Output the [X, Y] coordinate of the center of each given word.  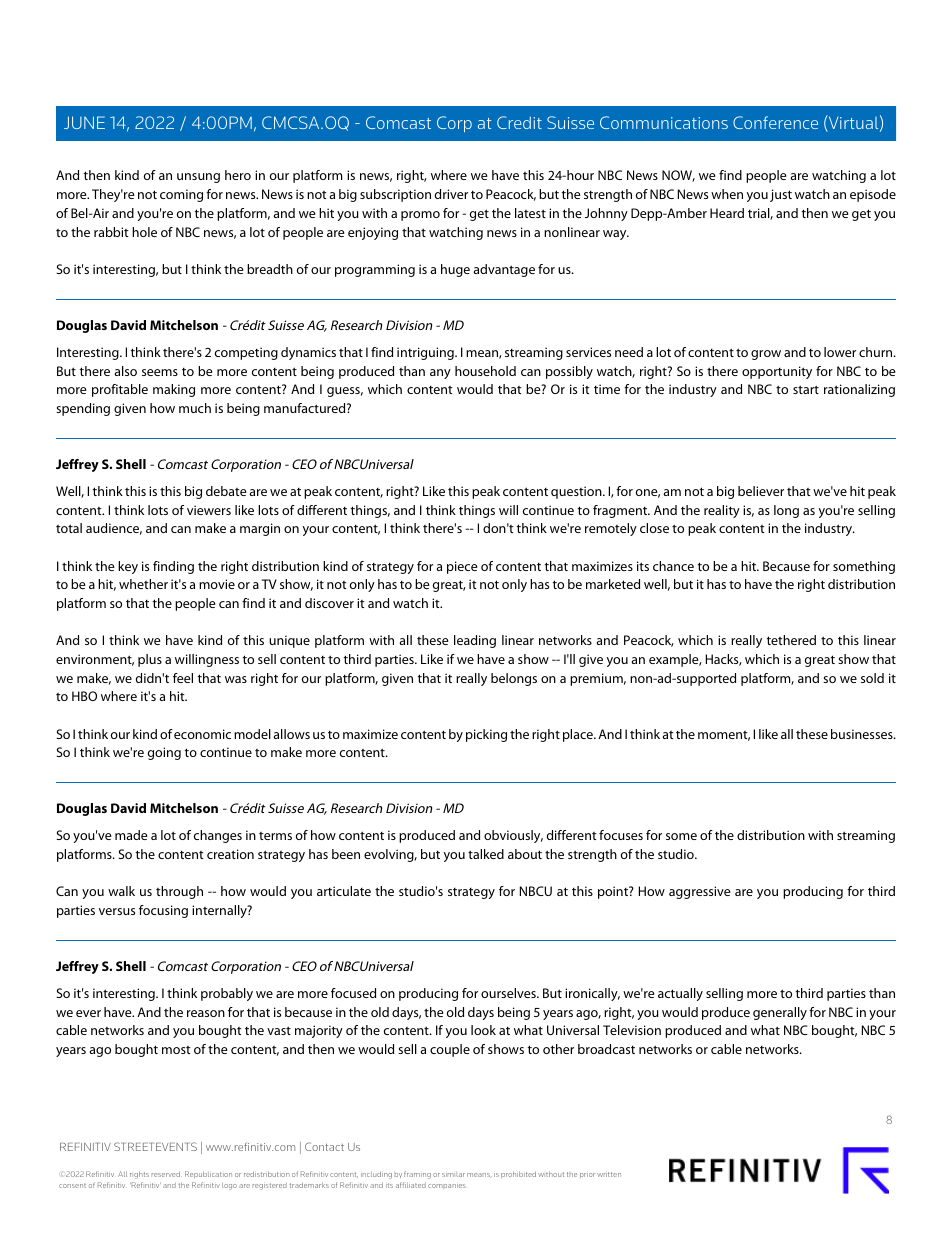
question [577, 492]
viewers [209, 510]
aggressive [700, 892]
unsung [198, 178]
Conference [775, 122]
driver [451, 194]
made [131, 835]
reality [722, 511]
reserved [166, 1174]
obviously [513, 836]
